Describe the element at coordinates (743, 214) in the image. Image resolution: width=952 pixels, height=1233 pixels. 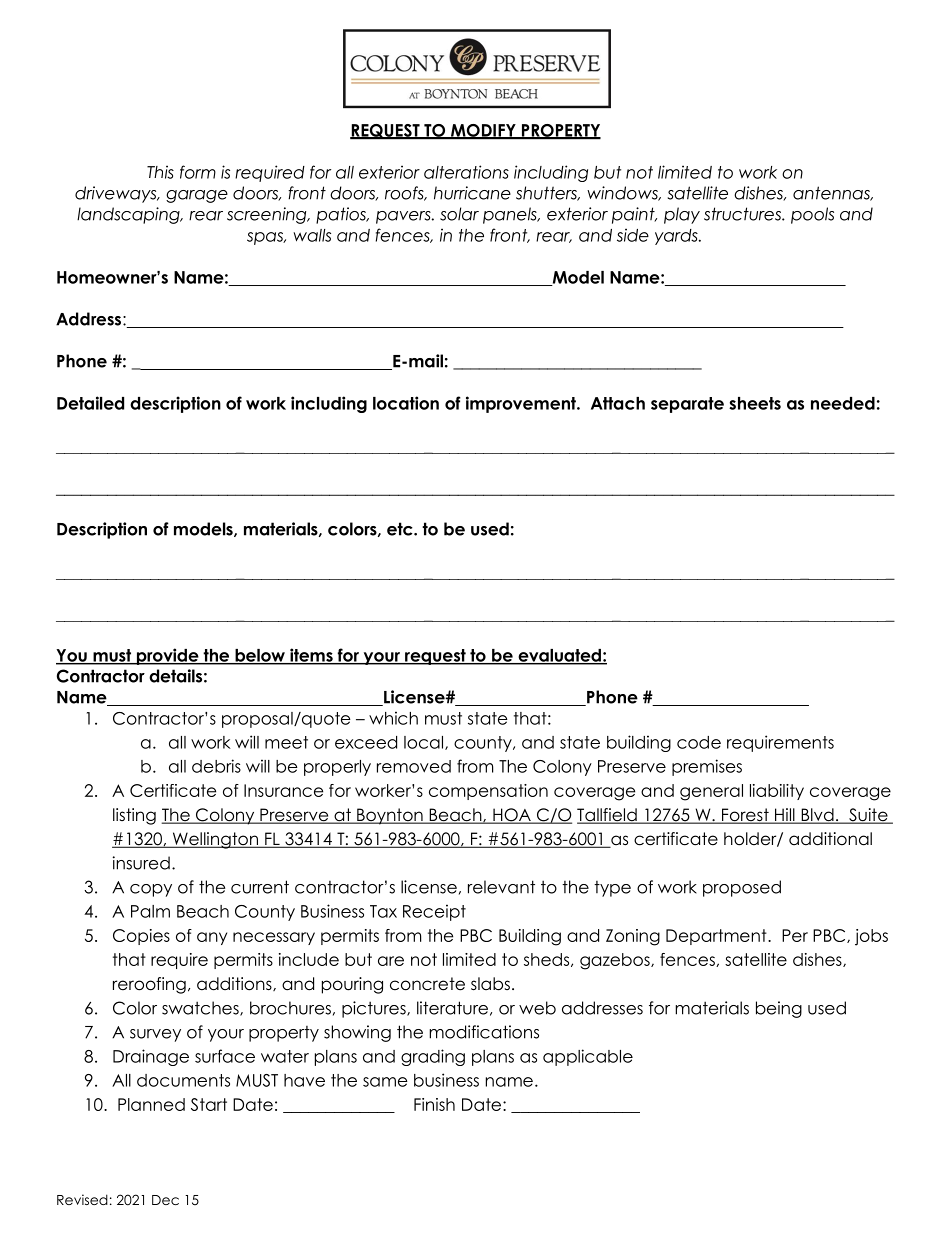
I see `structures` at that location.
